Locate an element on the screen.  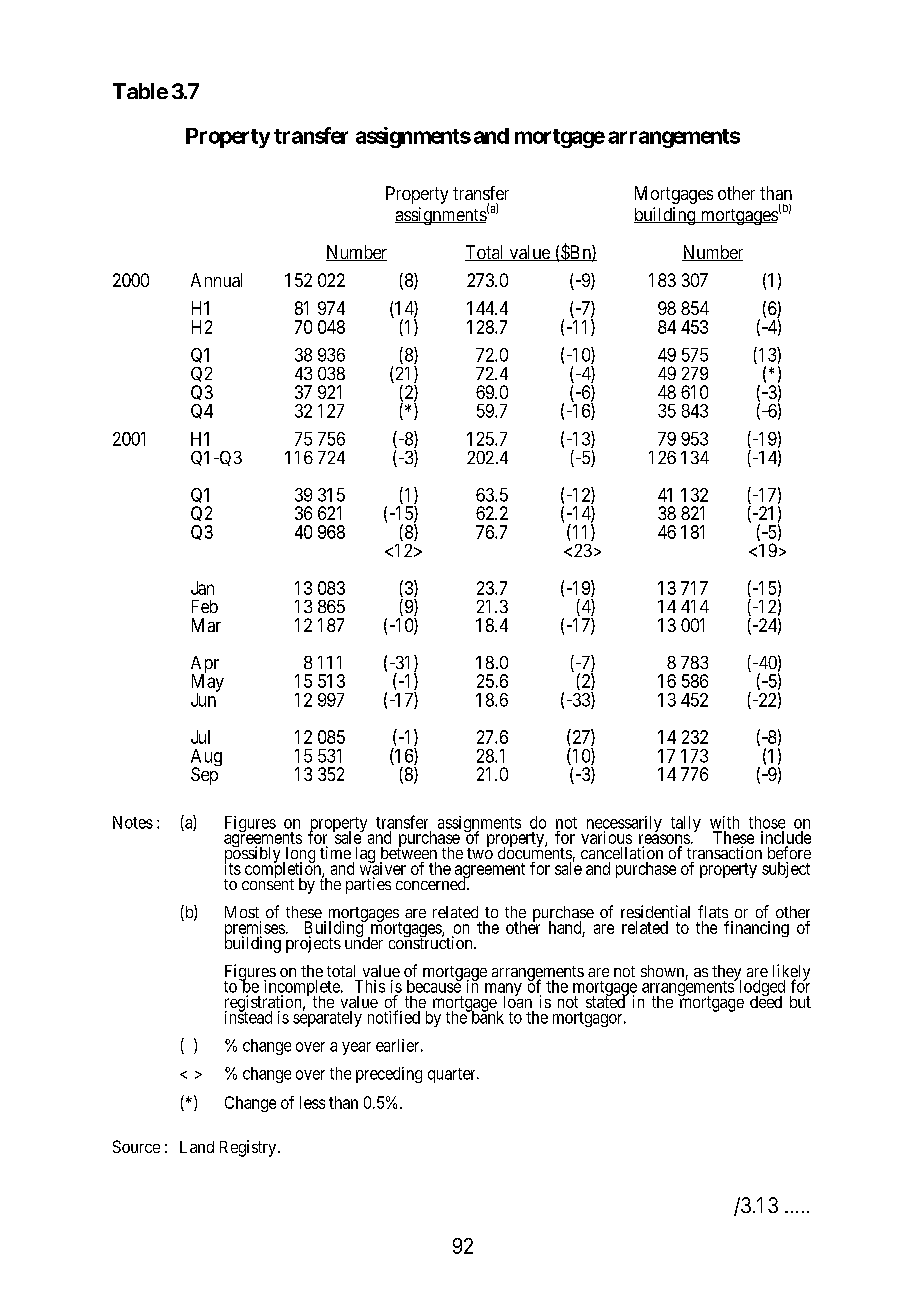
Feb is located at coordinates (205, 606).
